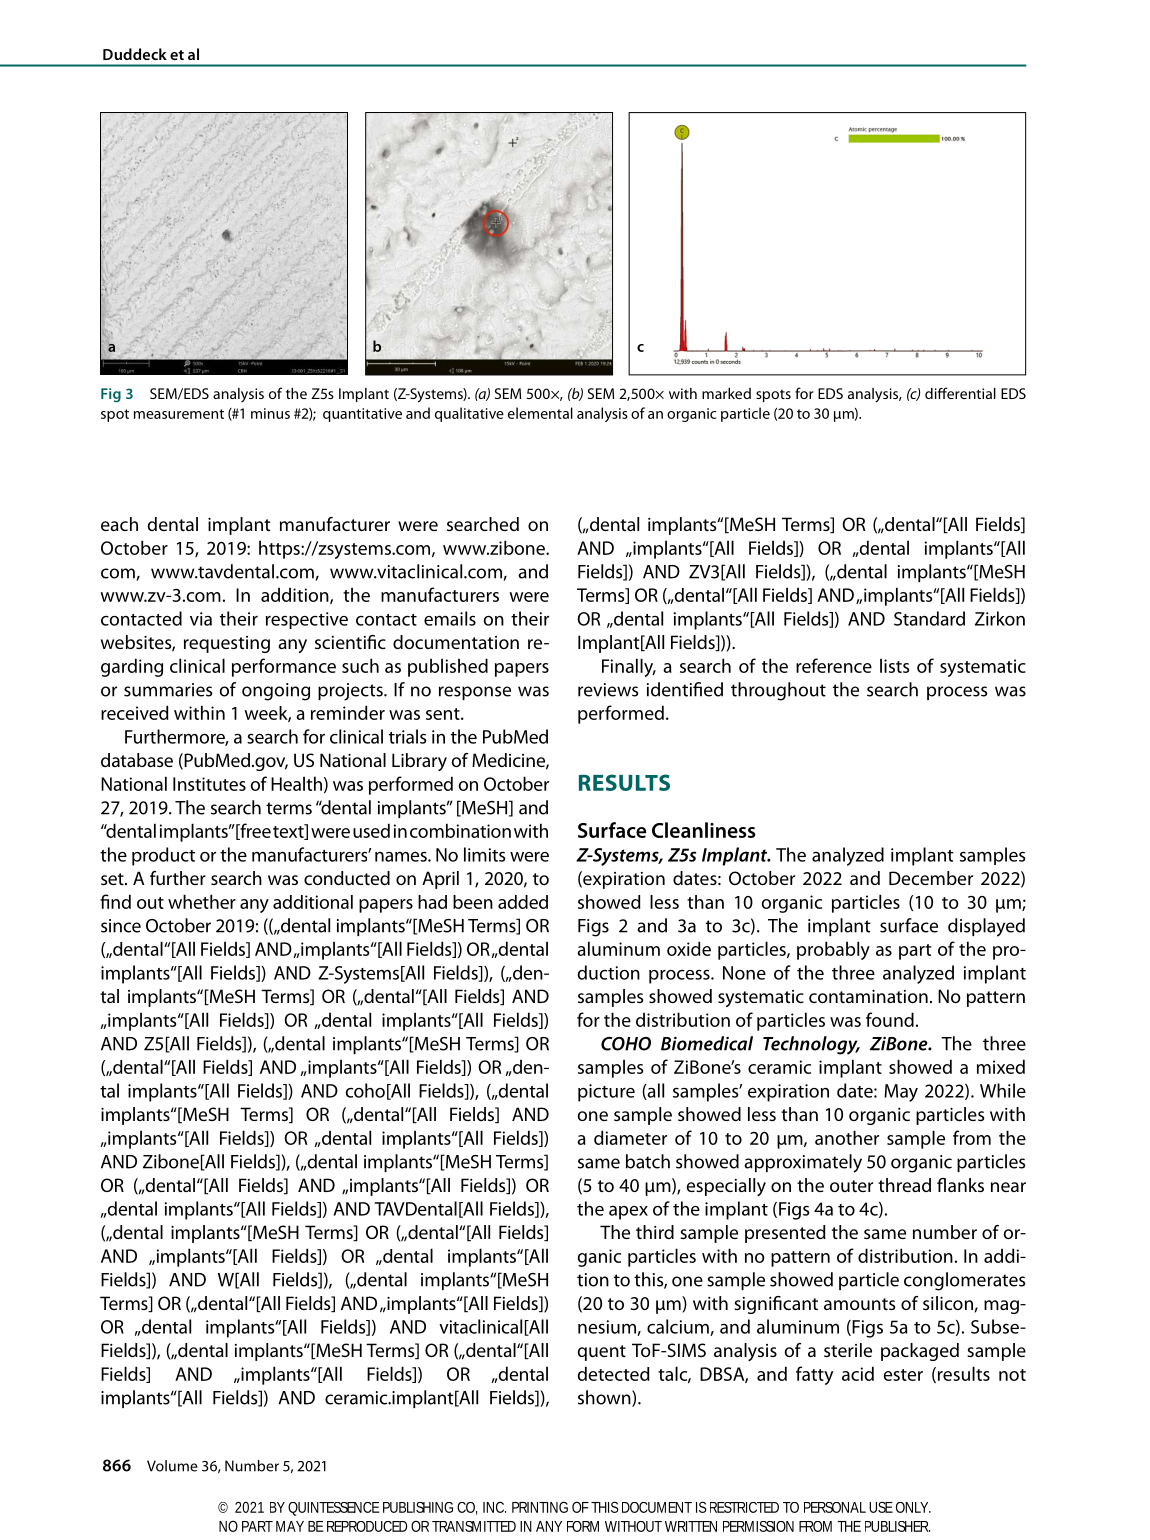 The image size is (1150, 1540). I want to click on PRINTING, so click(540, 1507).
